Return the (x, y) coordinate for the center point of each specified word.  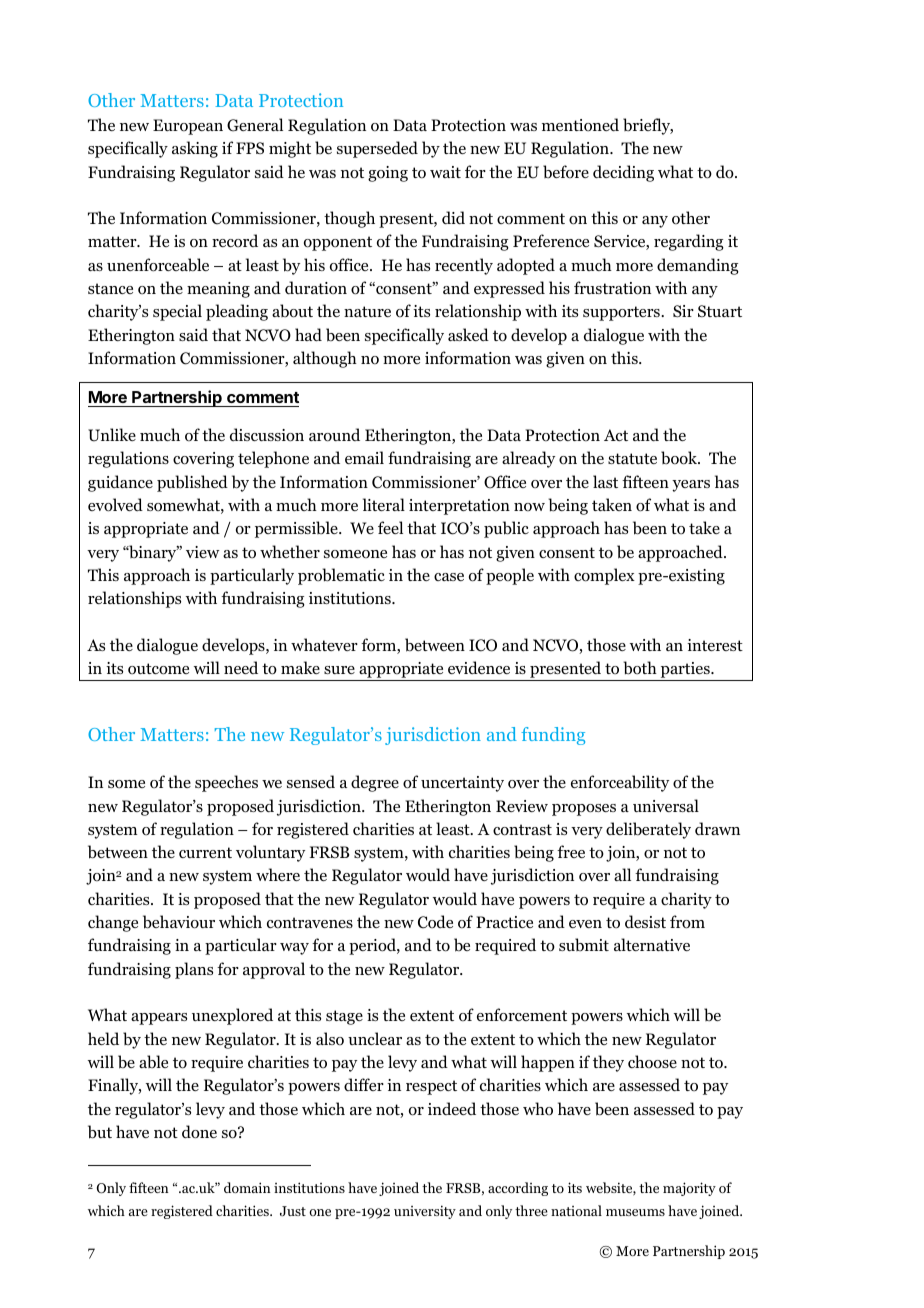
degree (375, 783)
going (388, 174)
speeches (226, 783)
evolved (115, 505)
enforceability (620, 783)
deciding (623, 173)
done (199, 1132)
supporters (622, 313)
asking (195, 149)
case (449, 577)
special (177, 312)
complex (604, 576)
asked (468, 334)
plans (194, 970)
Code (435, 922)
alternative (652, 944)
